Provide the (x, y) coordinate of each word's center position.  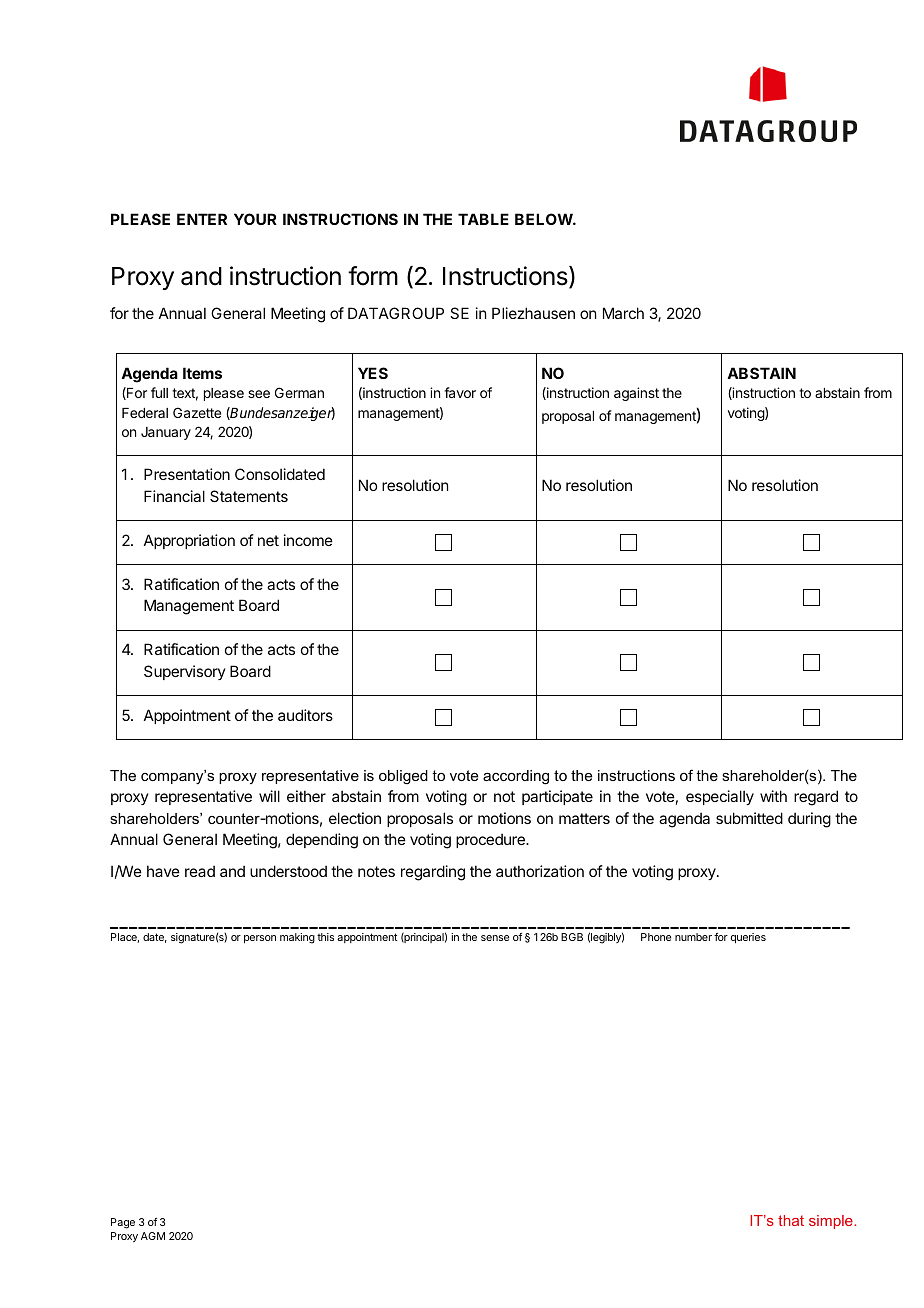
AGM (153, 1236)
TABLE (483, 219)
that (791, 1220)
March (623, 313)
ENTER (202, 219)
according (516, 777)
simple (832, 1222)
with (773, 796)
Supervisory (185, 672)
